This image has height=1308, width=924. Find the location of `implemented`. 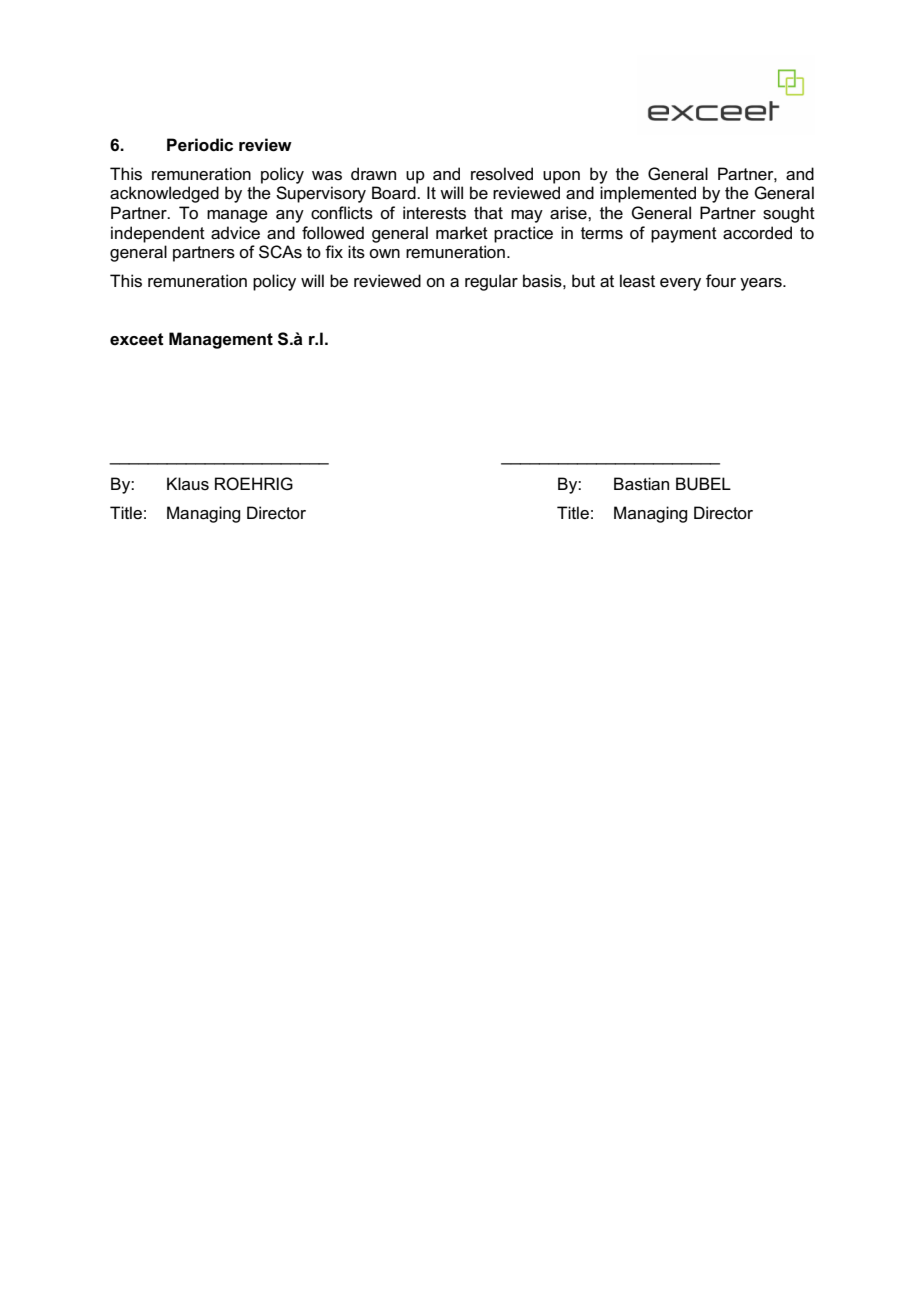

implemented is located at coordinates (648, 194).
